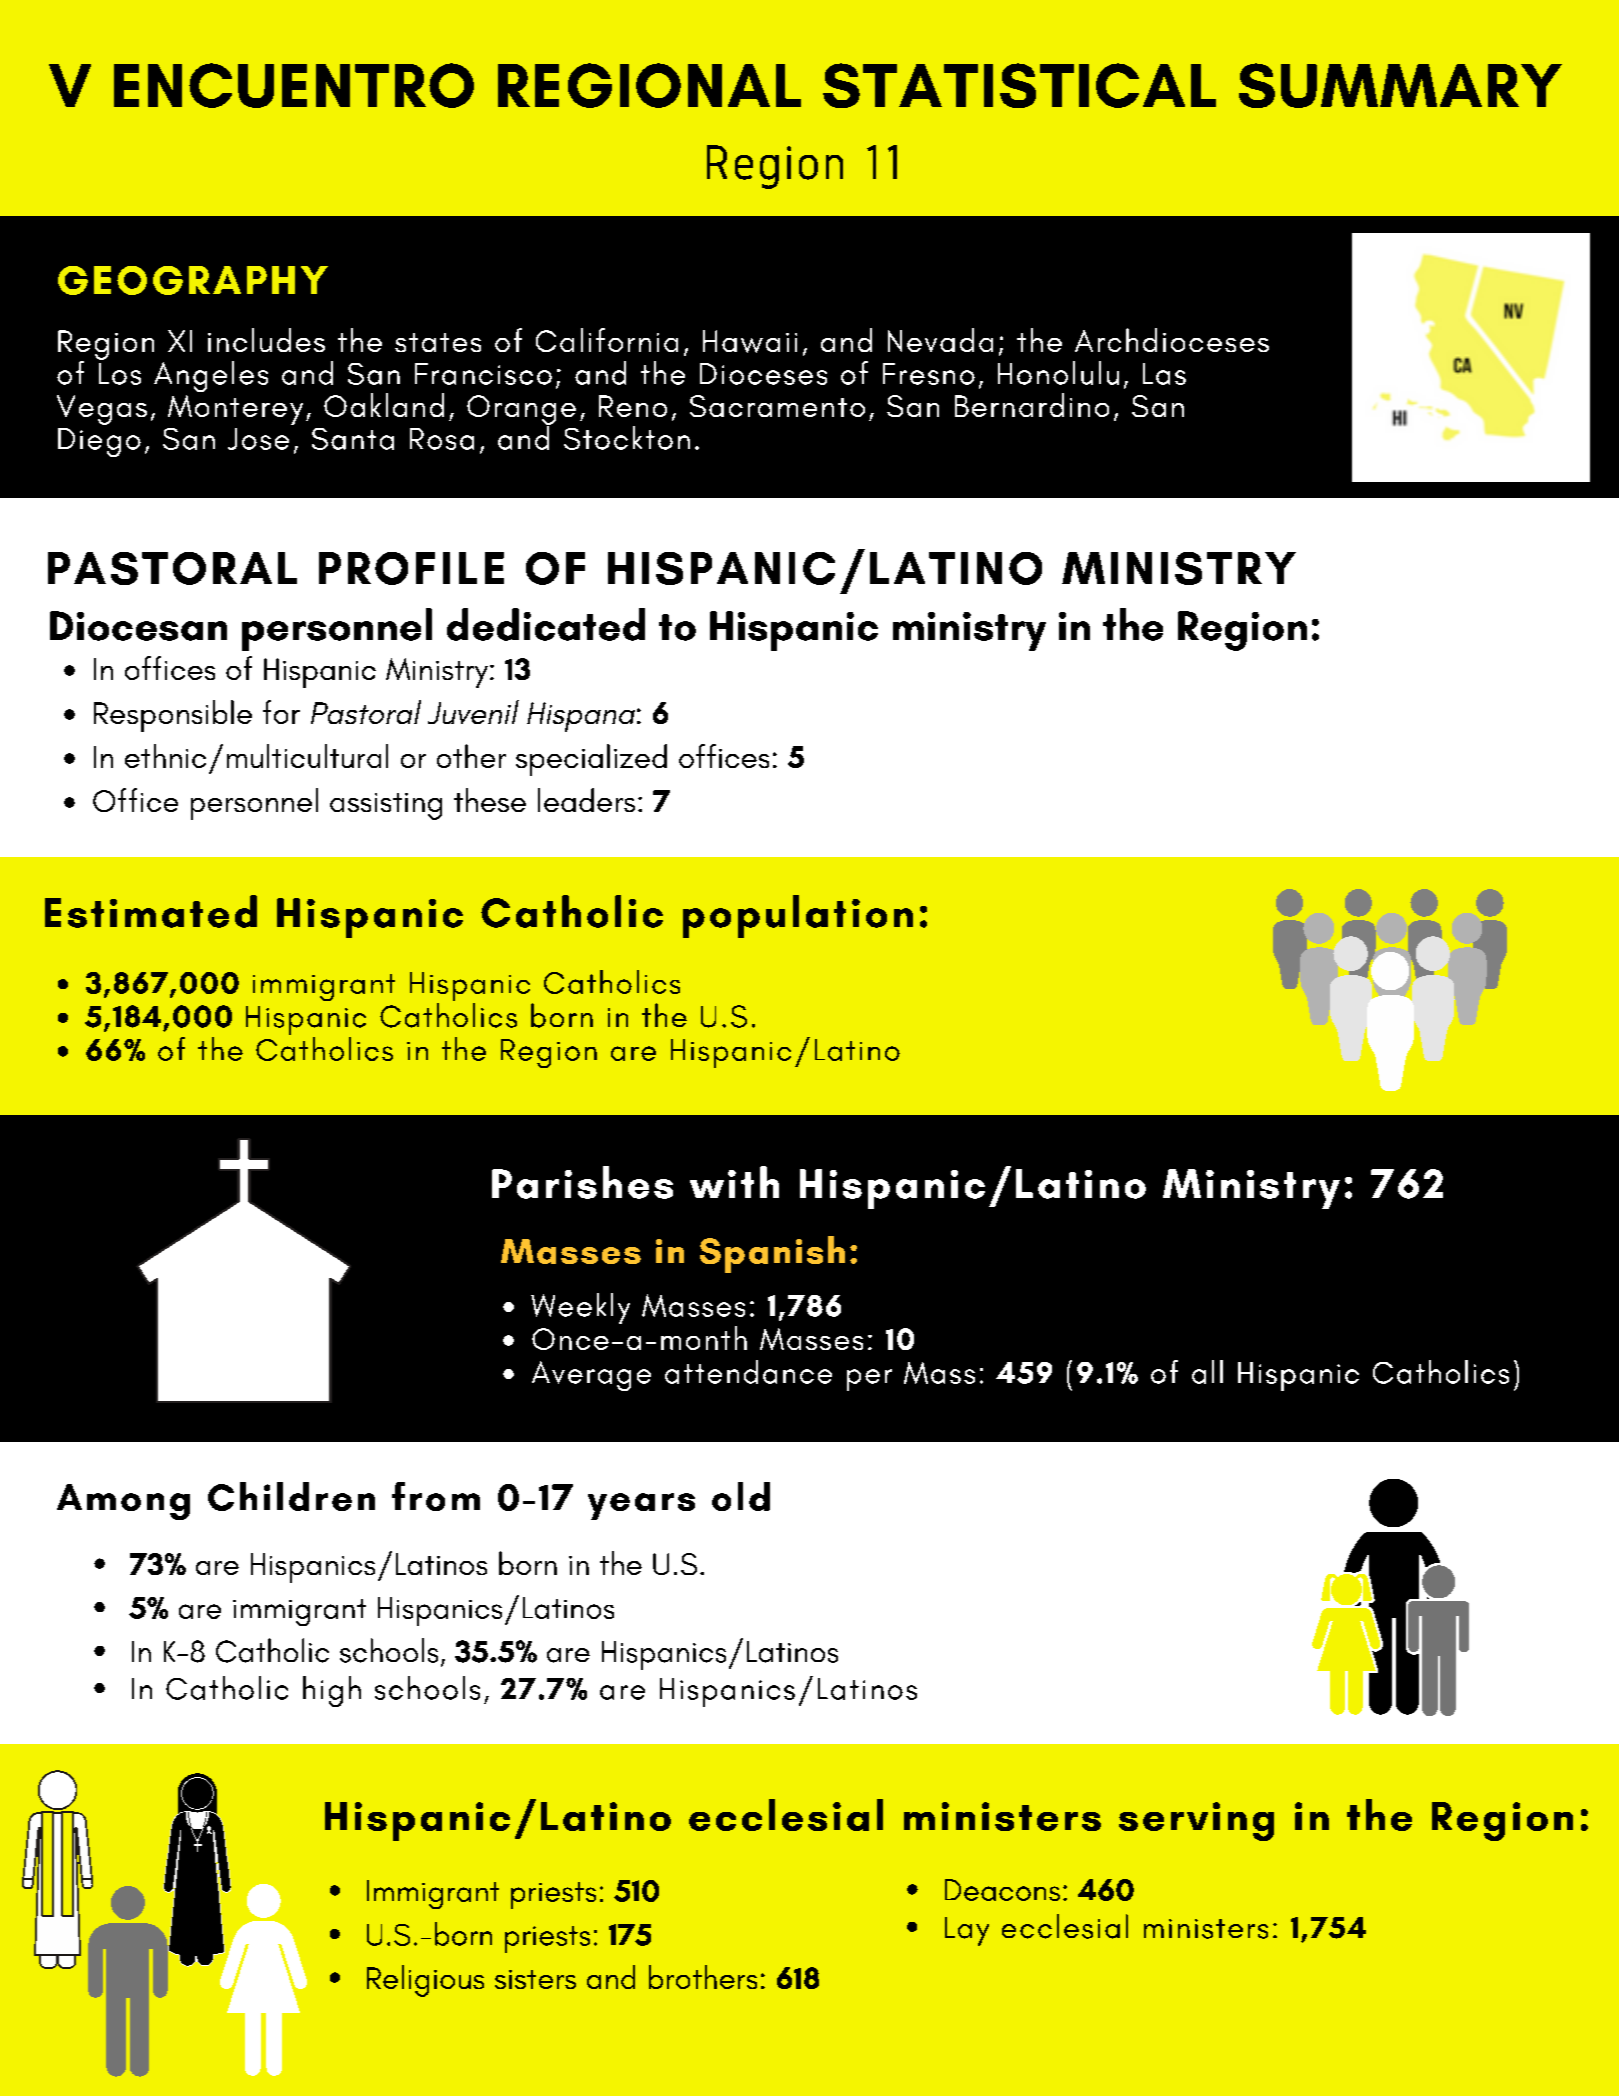 This screenshot has width=1619, height=2096. What do you see at coordinates (750, 341) in the screenshot?
I see `Hawaii` at bounding box center [750, 341].
